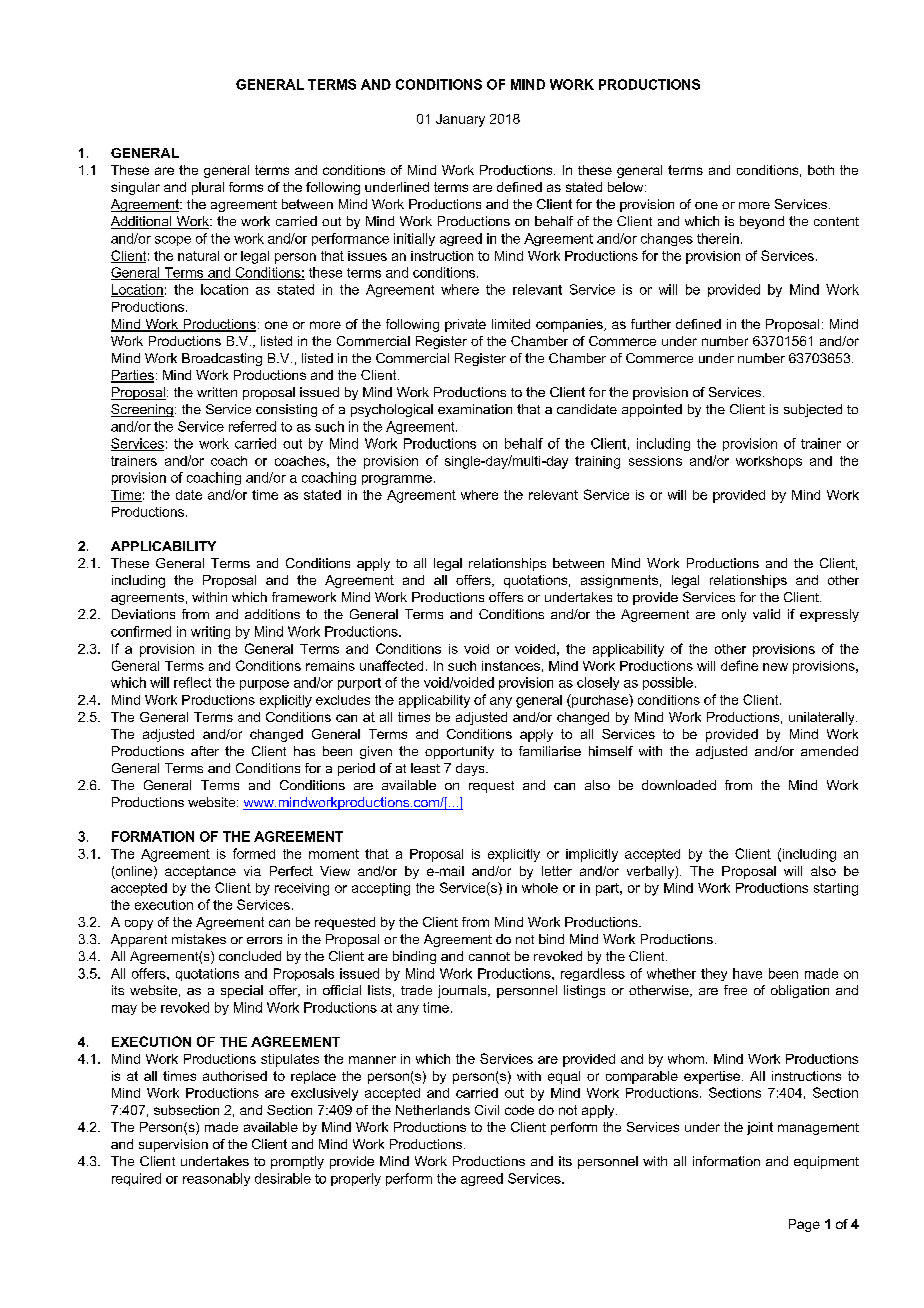  Describe the element at coordinates (487, 1110) in the screenshot. I see `Civil` at that location.
